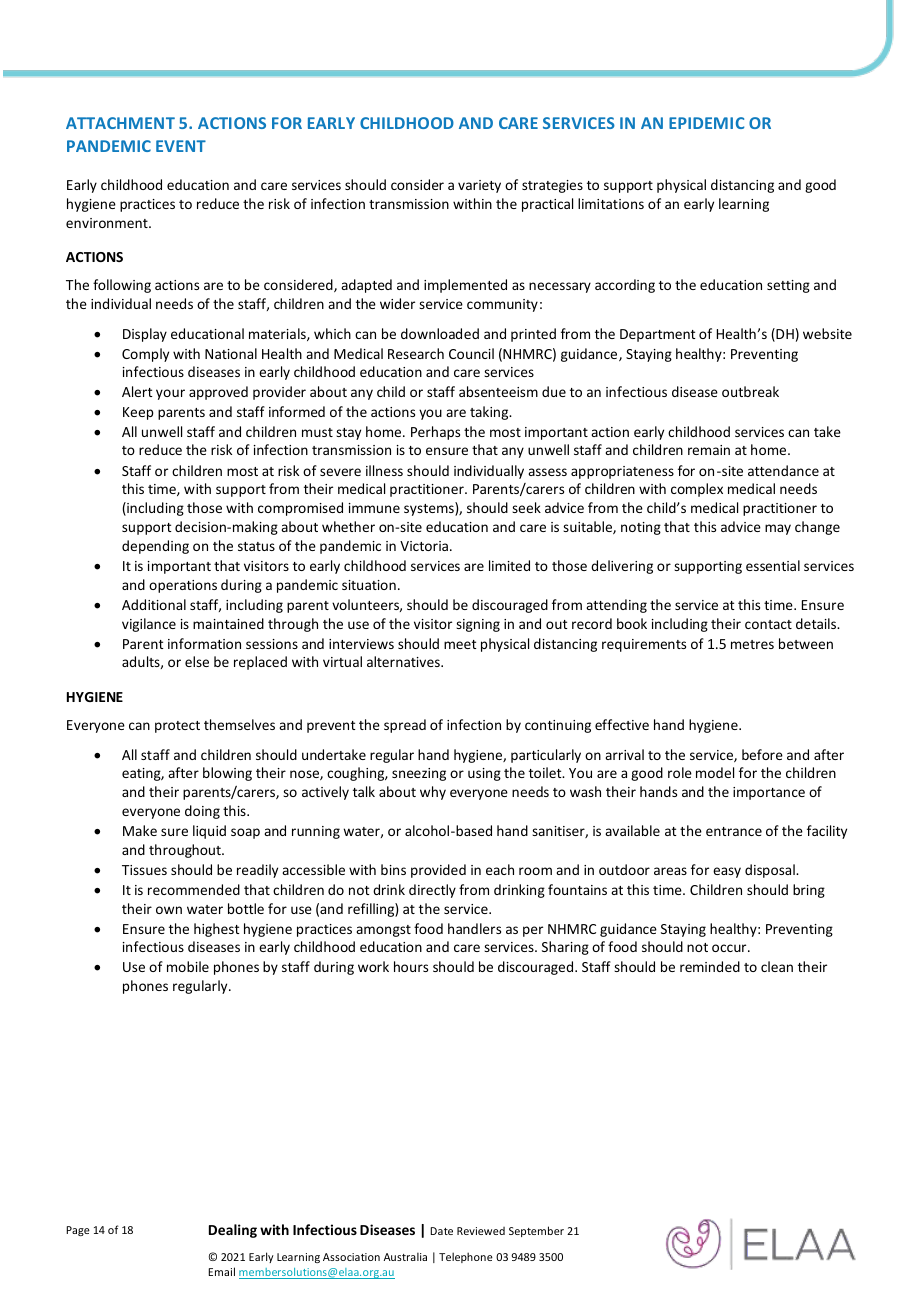 Image resolution: width=924 pixels, height=1308 pixels. I want to click on variety, so click(479, 186).
